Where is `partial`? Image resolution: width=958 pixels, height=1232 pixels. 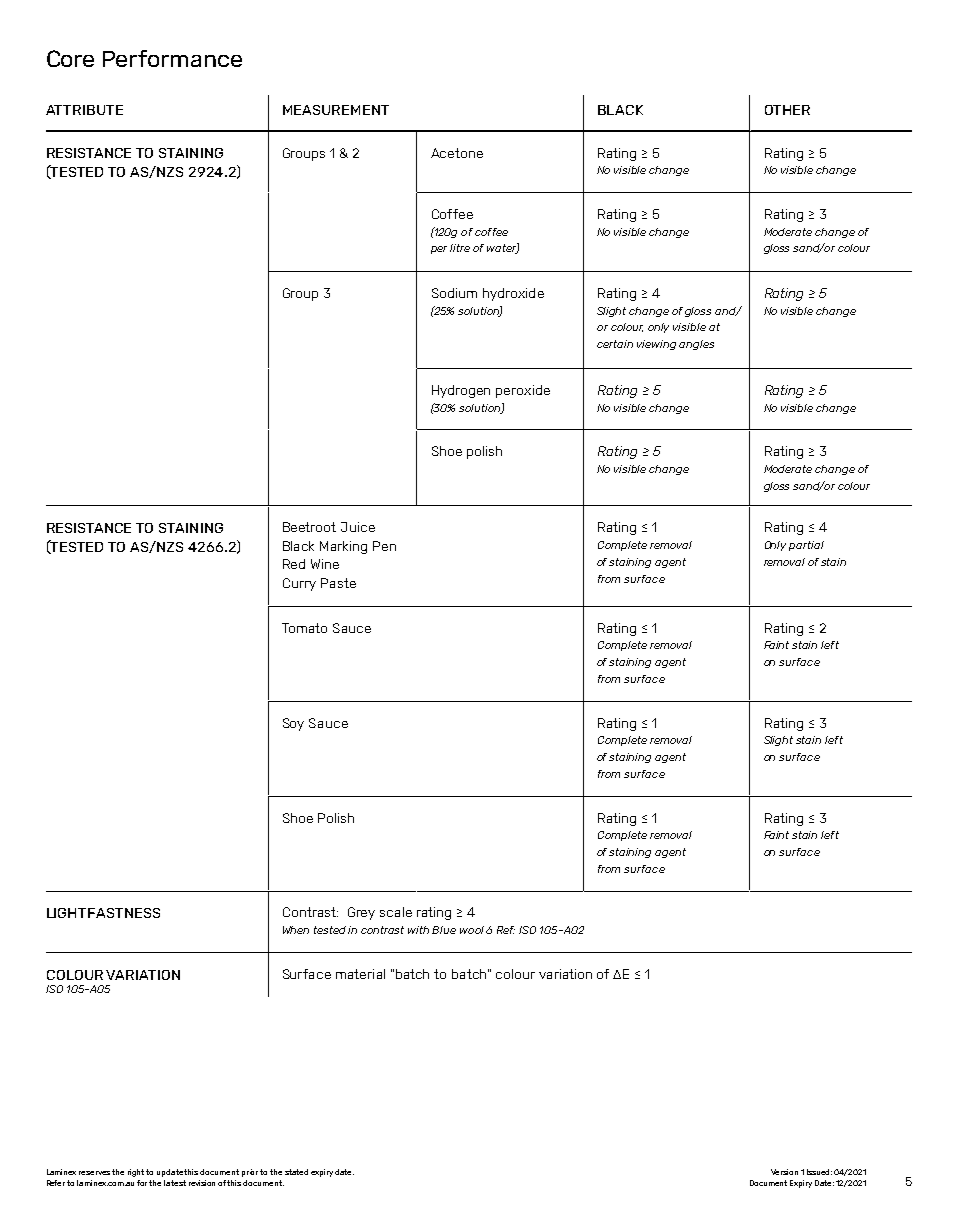 partial is located at coordinates (806, 546).
